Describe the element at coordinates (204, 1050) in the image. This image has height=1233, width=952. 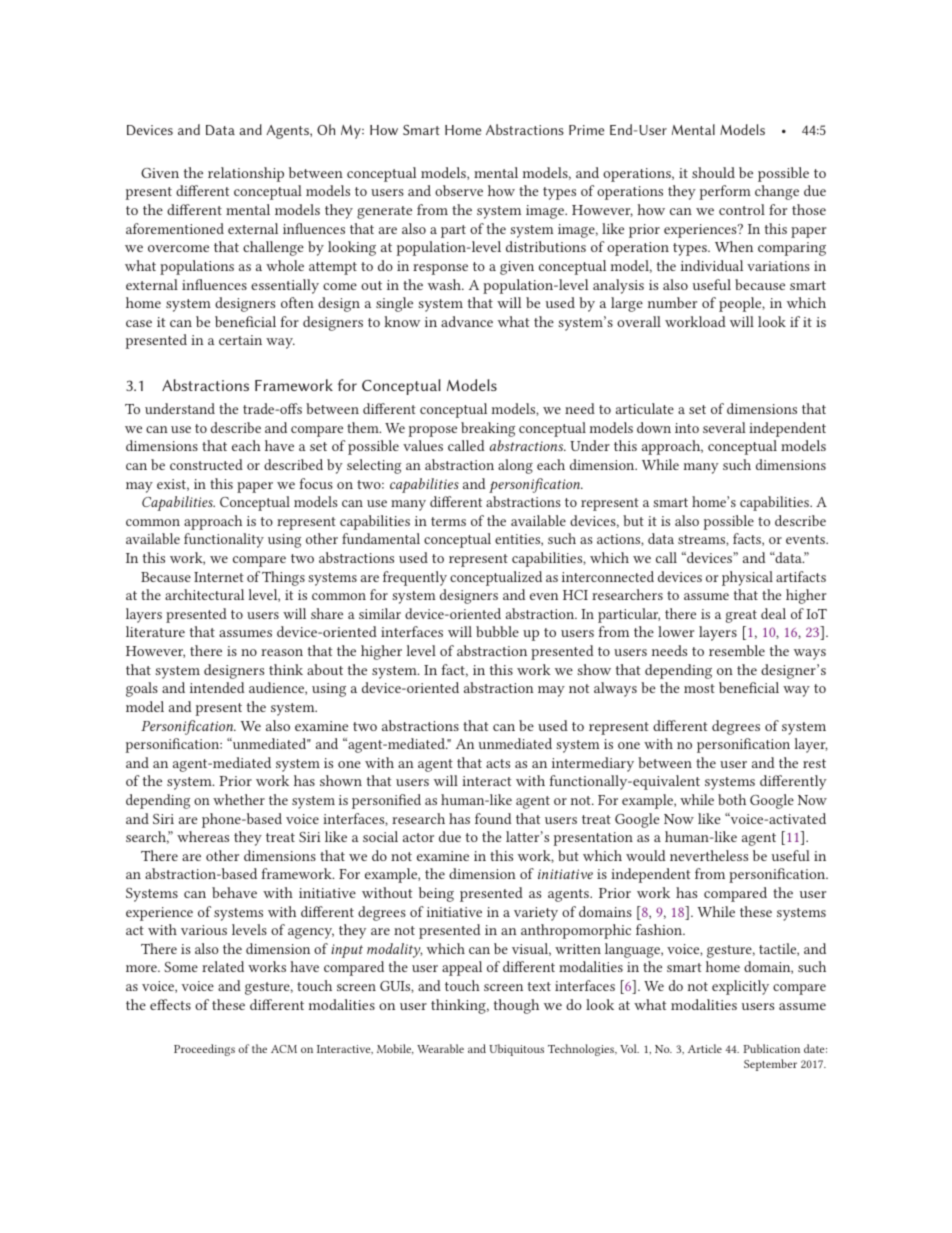
I see `Proceedings` at that location.
